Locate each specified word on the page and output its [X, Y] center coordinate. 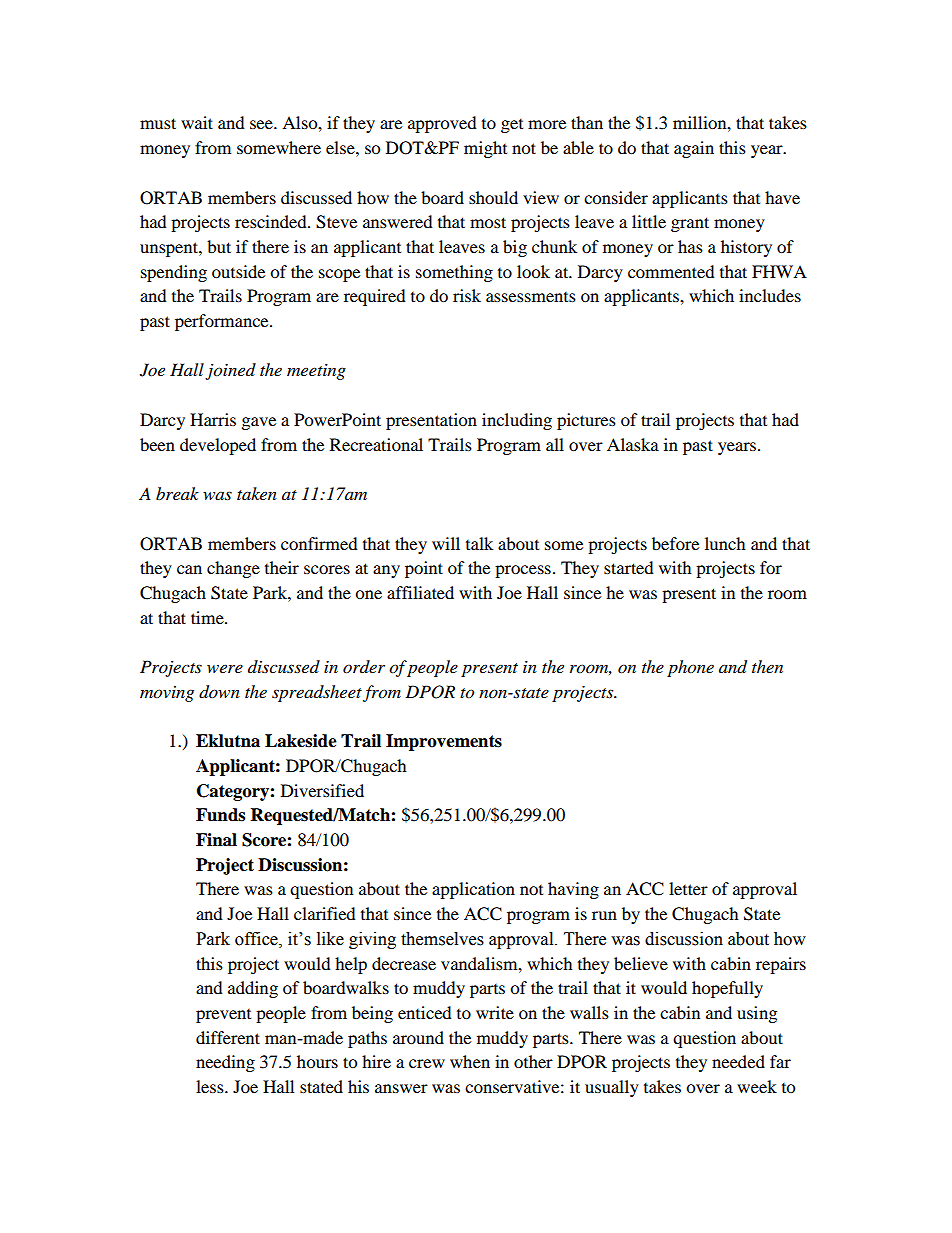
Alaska [633, 444]
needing [225, 1063]
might [485, 149]
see [262, 124]
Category [234, 792]
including [517, 421]
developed [218, 446]
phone [690, 668]
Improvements [444, 742]
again [694, 149]
